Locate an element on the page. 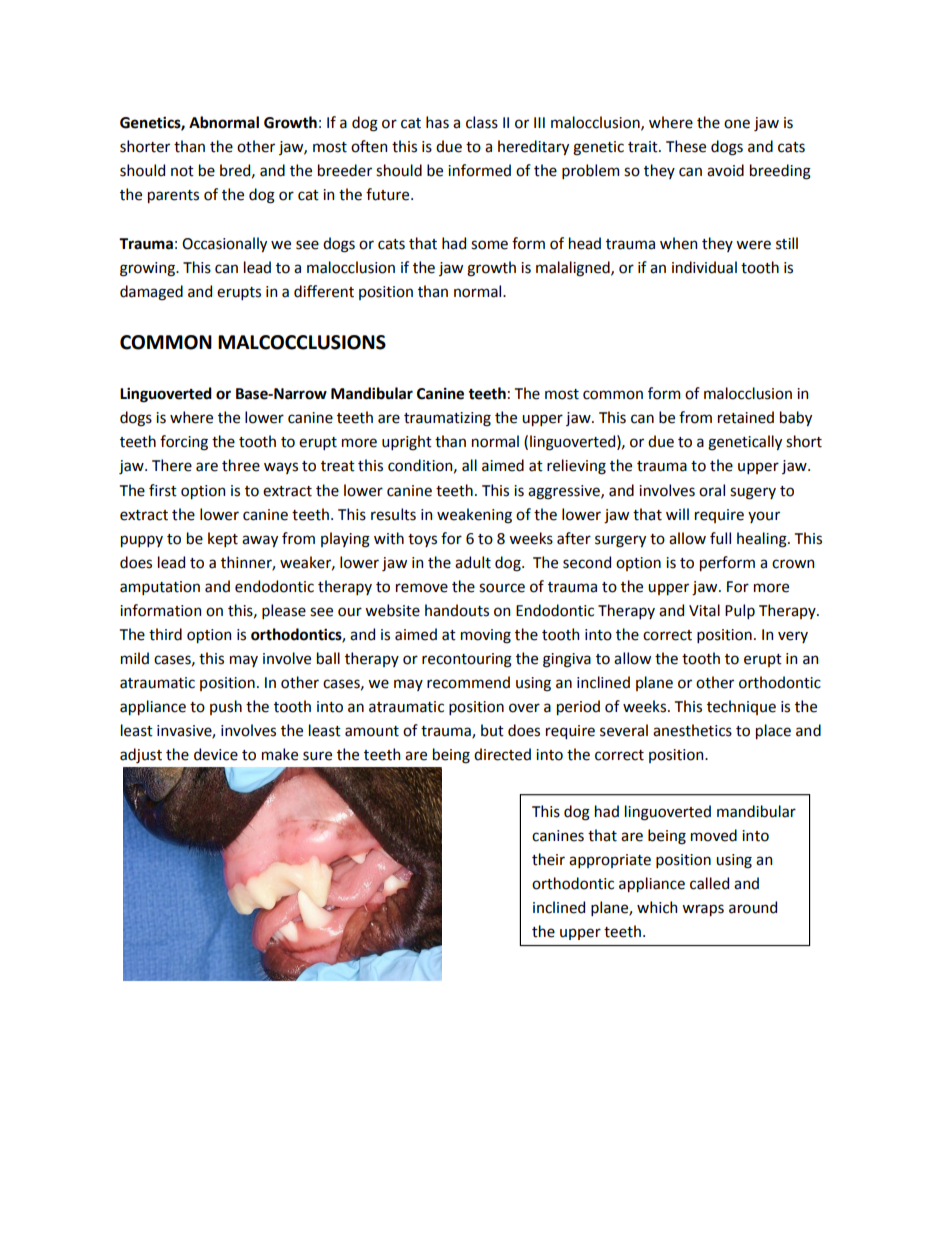  device is located at coordinates (216, 754).
